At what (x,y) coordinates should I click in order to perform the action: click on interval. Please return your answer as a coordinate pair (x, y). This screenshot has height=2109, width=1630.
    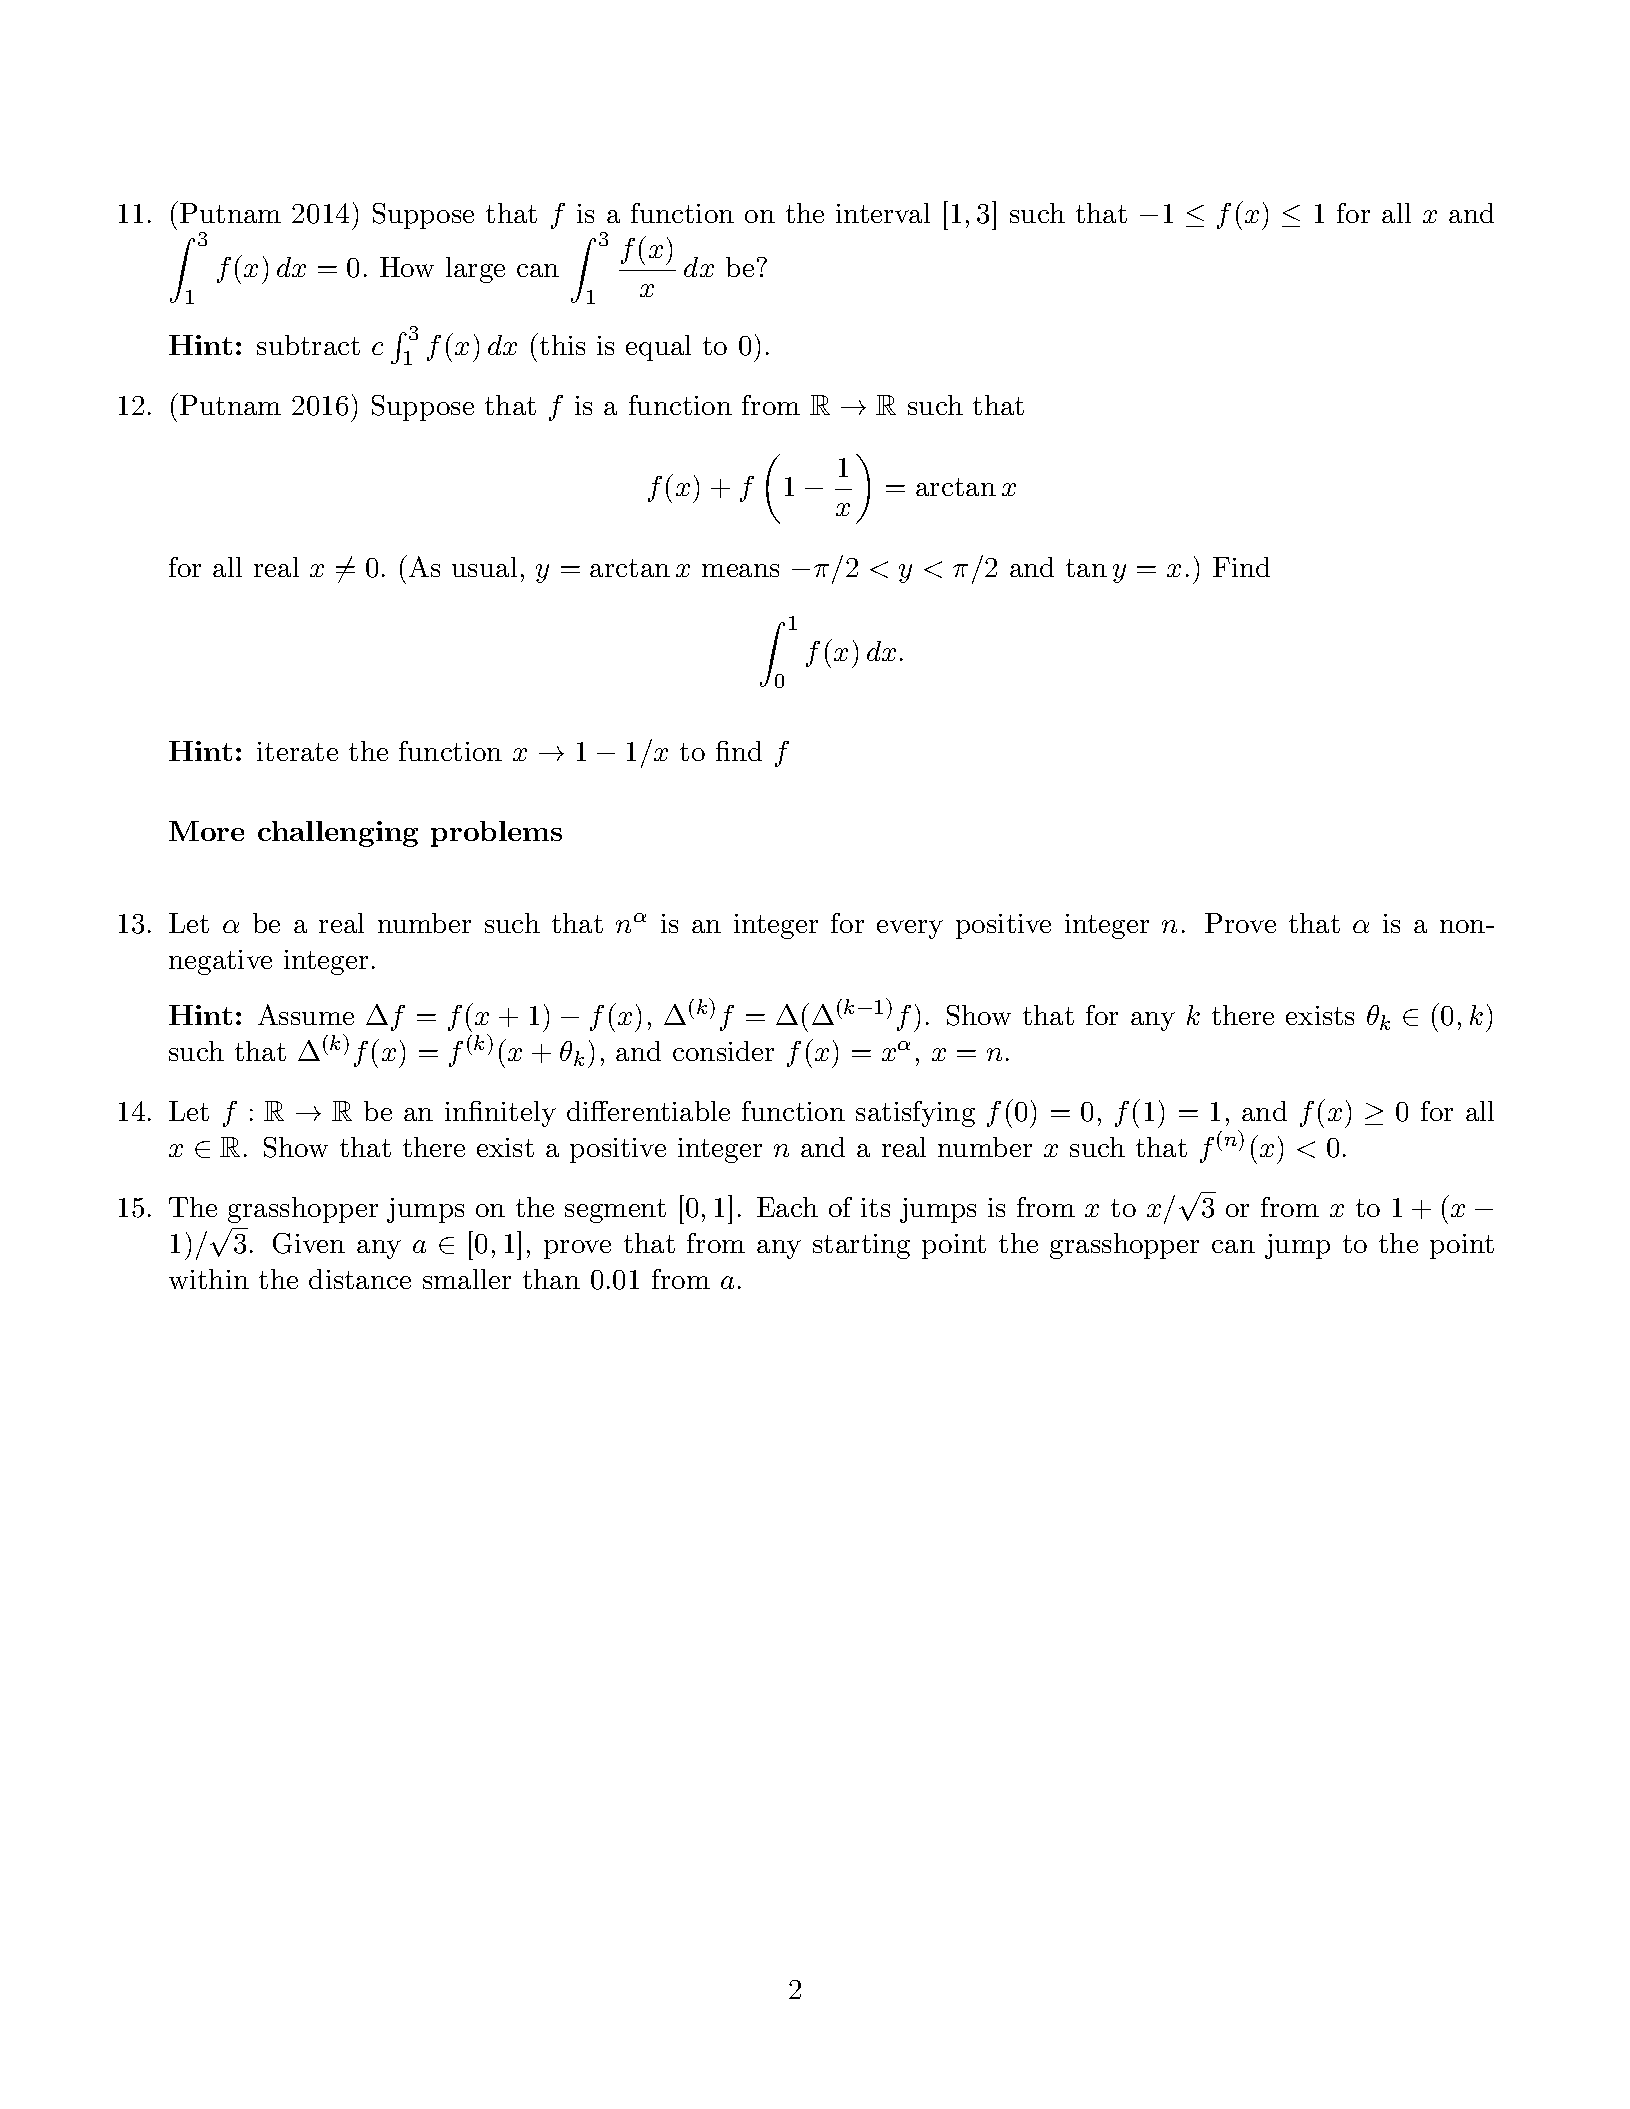
    Looking at the image, I should click on (883, 213).
